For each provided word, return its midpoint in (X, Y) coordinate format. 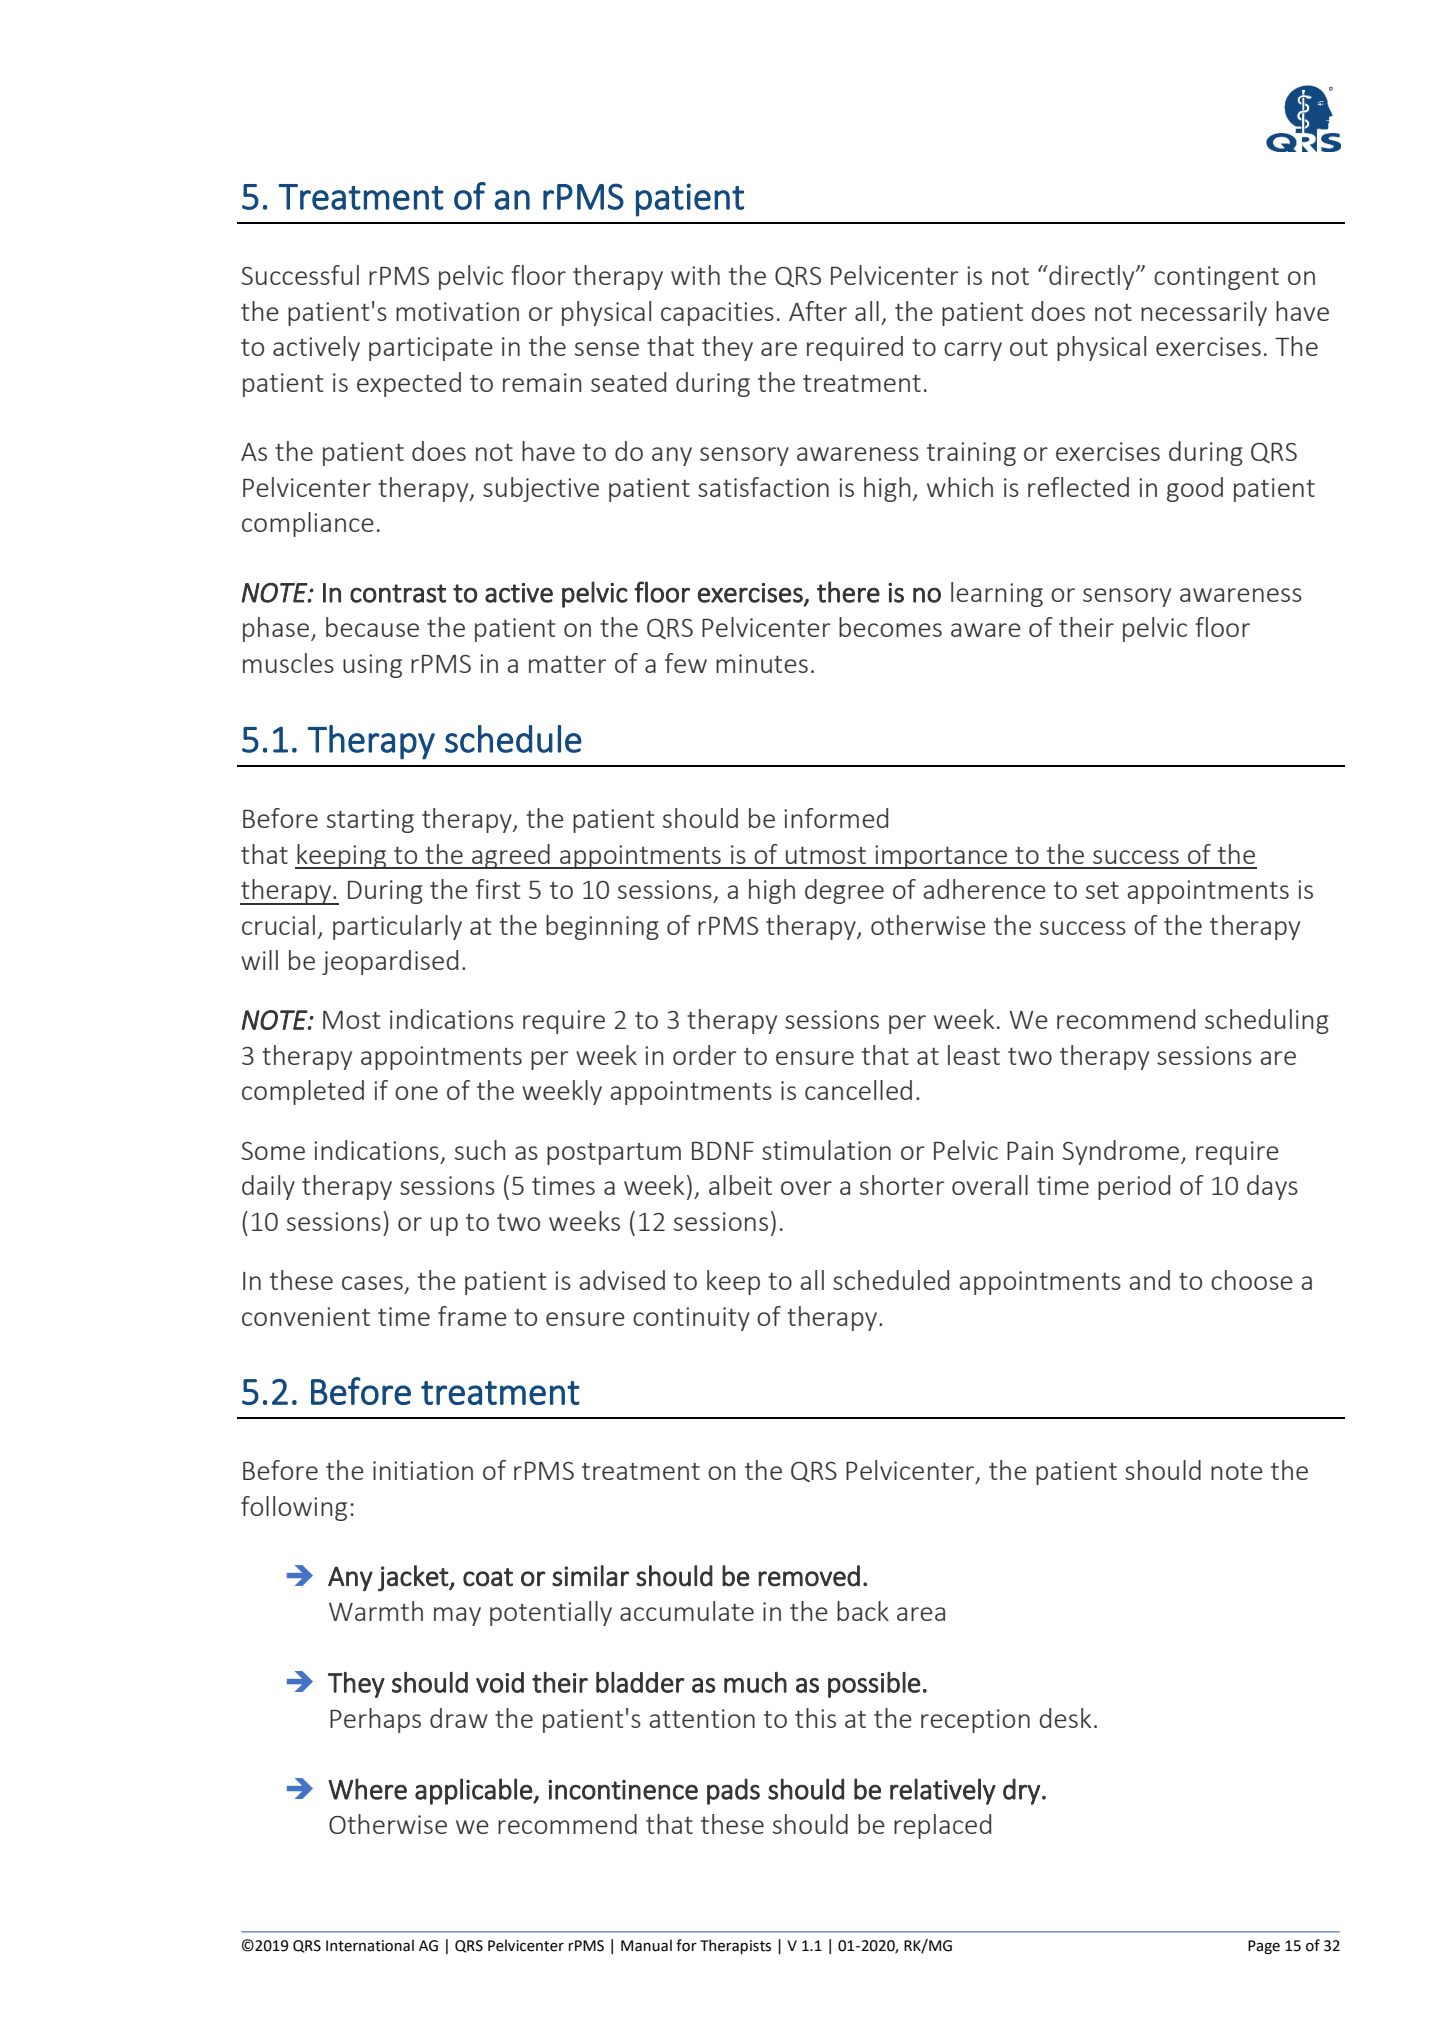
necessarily (1204, 313)
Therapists (735, 1946)
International (370, 1945)
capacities (717, 314)
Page (1264, 1947)
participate (431, 349)
